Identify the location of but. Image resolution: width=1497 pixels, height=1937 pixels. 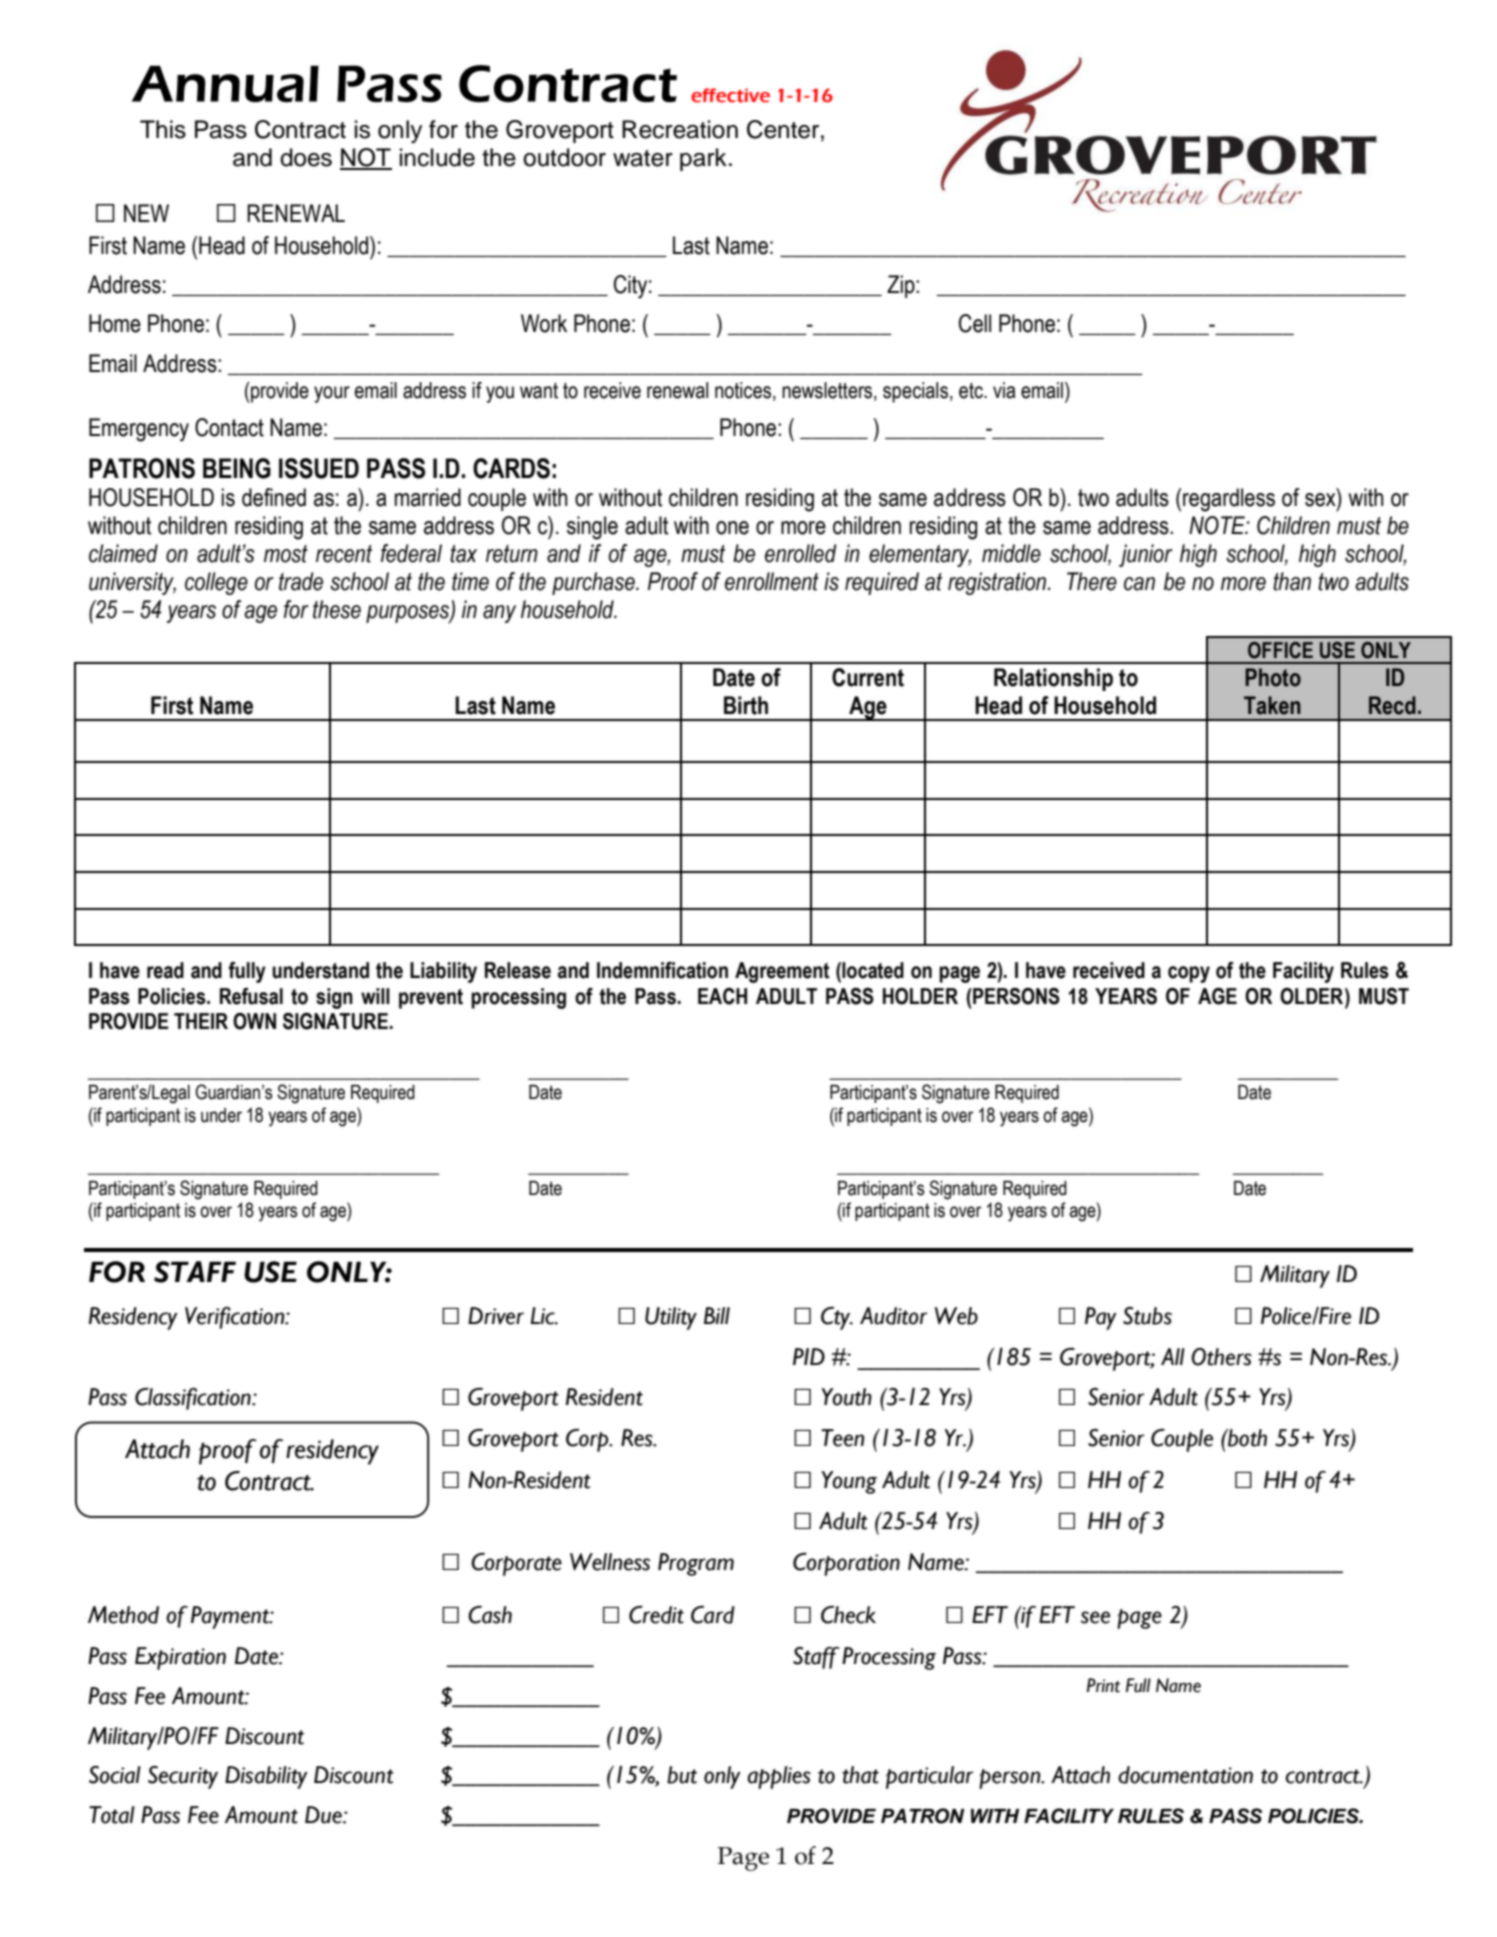
(682, 1775).
